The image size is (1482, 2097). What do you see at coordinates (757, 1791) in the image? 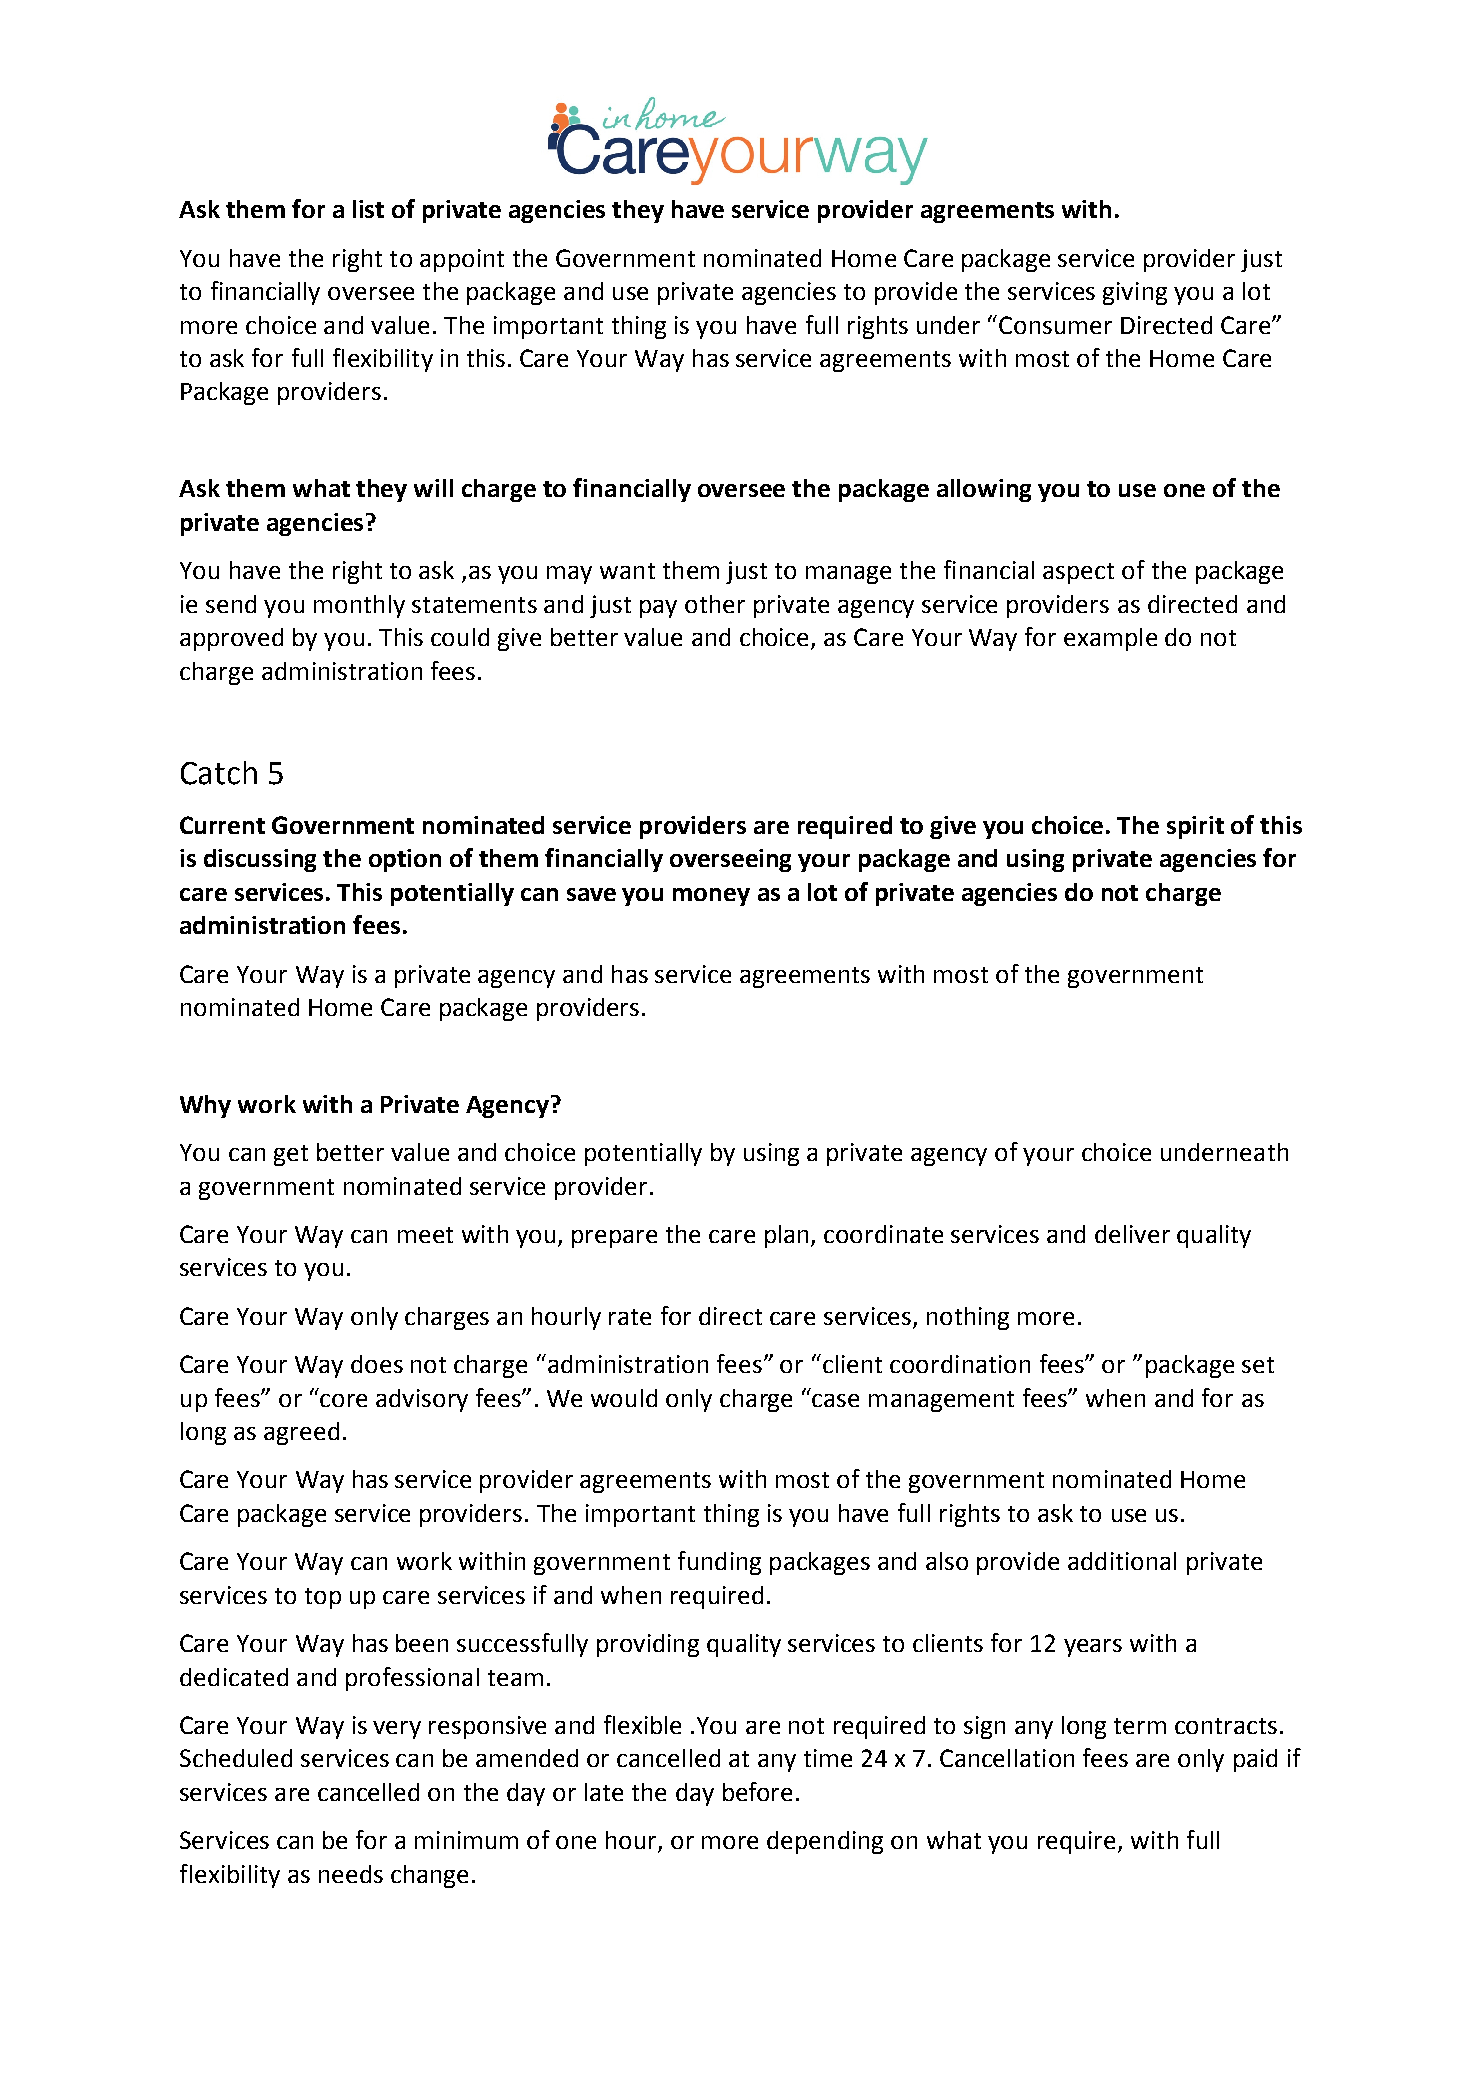
I see `before` at bounding box center [757, 1791].
